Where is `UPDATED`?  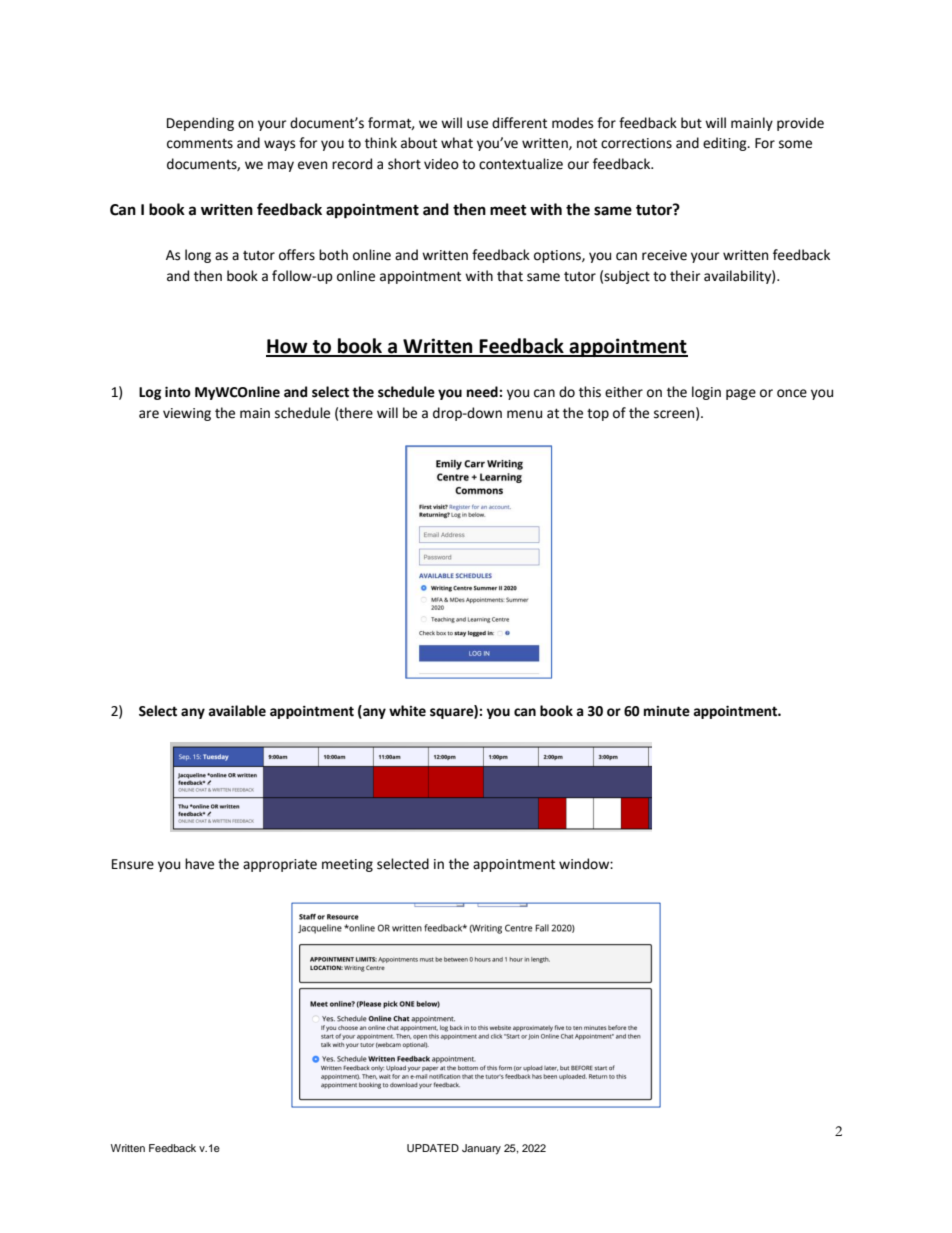
UPDATED is located at coordinates (433, 1148).
